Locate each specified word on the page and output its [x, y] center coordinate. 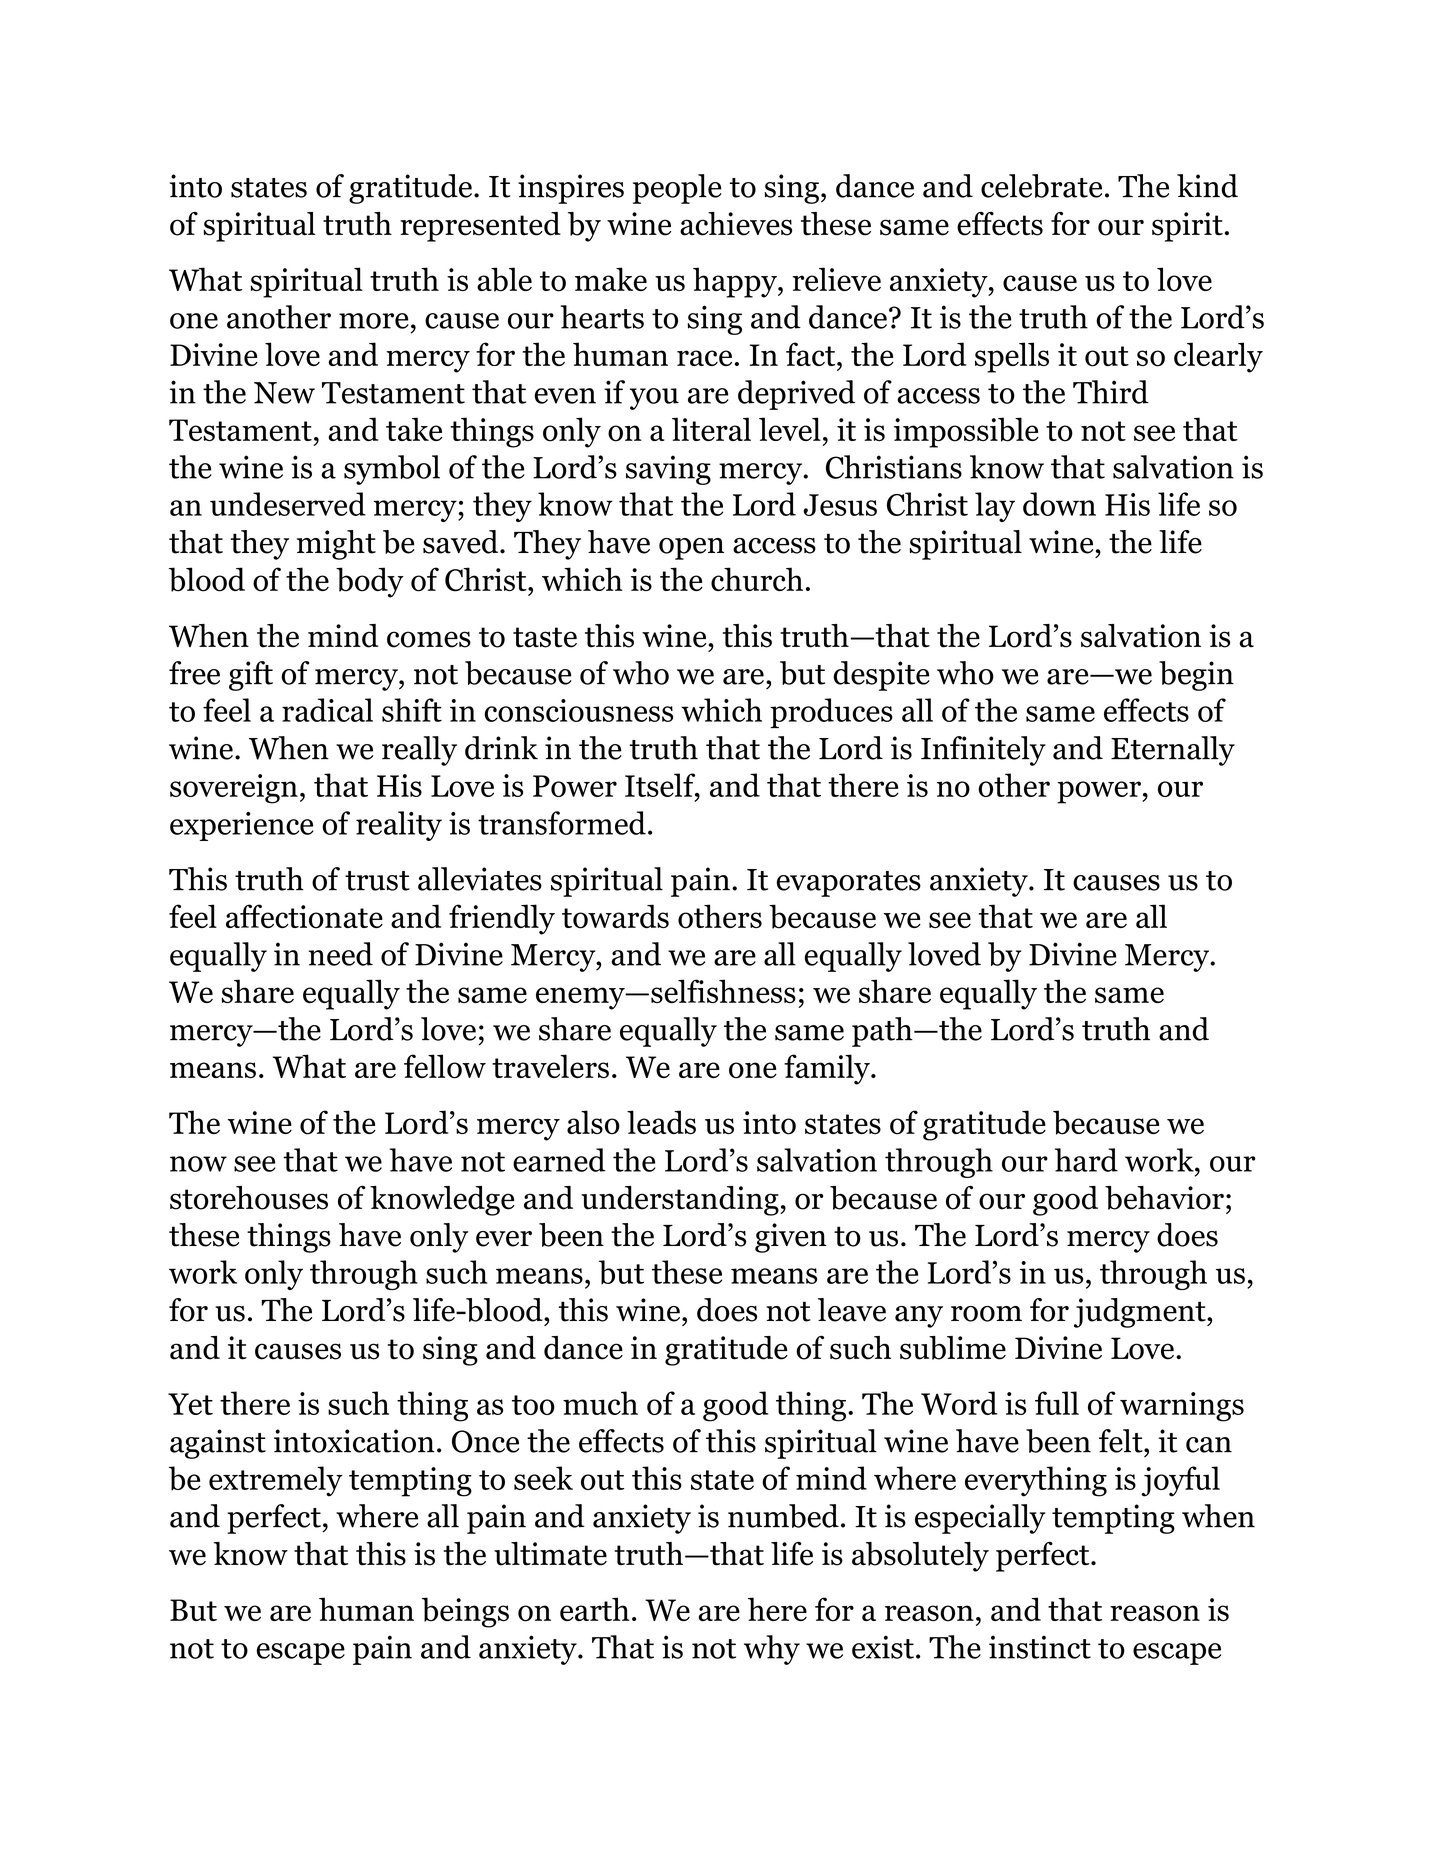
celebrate [1041, 186]
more [374, 321]
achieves [736, 224]
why [772, 1650]
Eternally [1173, 751]
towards [615, 916]
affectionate [304, 916]
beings [465, 1612]
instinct [1040, 1647]
